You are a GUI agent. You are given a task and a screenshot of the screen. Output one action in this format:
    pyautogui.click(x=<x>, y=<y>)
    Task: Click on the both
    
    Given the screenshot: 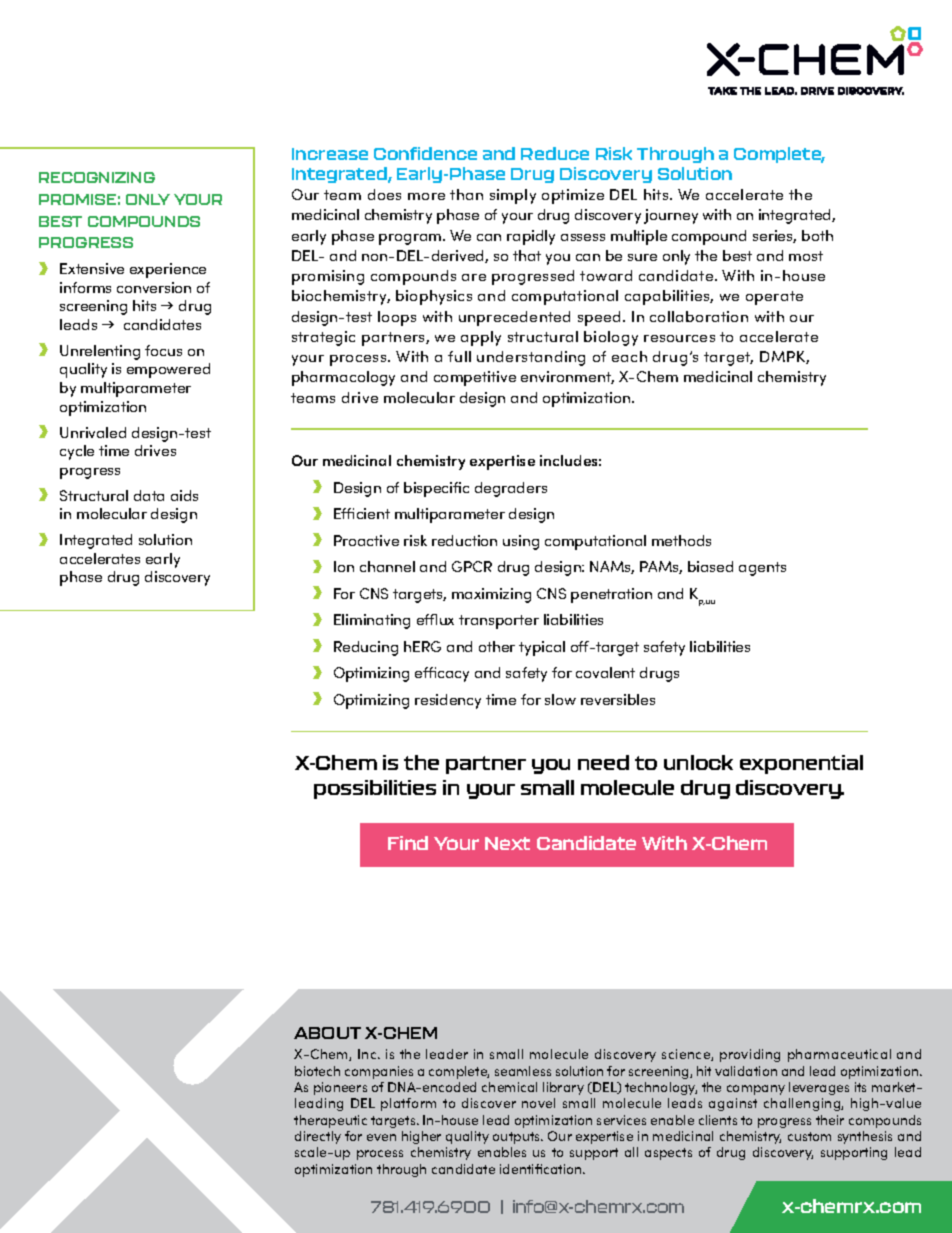 What is the action you would take?
    pyautogui.click(x=817, y=235)
